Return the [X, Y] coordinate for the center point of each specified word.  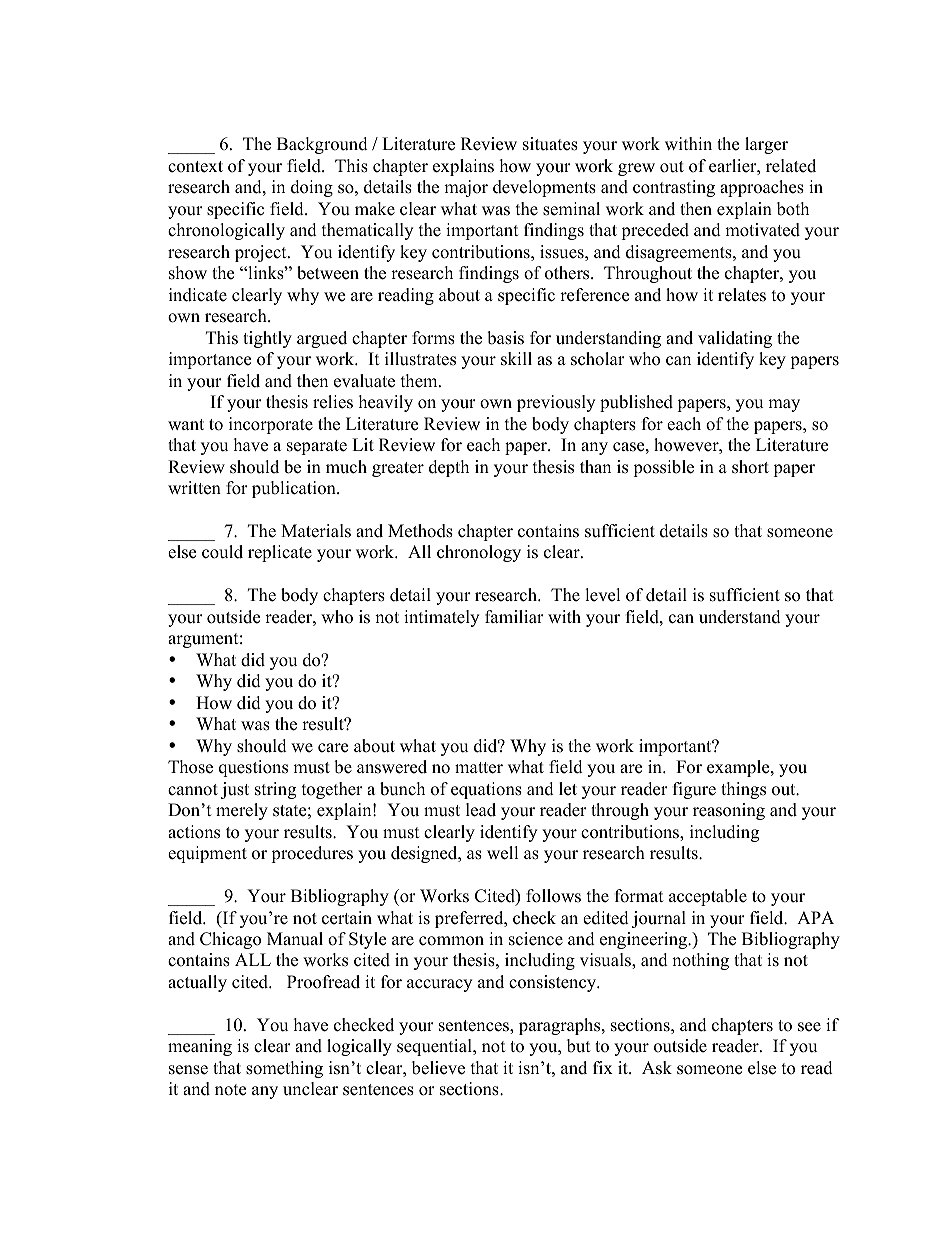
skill [516, 359]
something [284, 1069]
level [603, 595]
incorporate [271, 425]
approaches [762, 188]
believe [438, 1068]
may [784, 405]
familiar [514, 616]
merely [242, 811]
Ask [657, 1068]
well [503, 853]
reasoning [729, 811]
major [466, 188]
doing [312, 188]
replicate [280, 553]
